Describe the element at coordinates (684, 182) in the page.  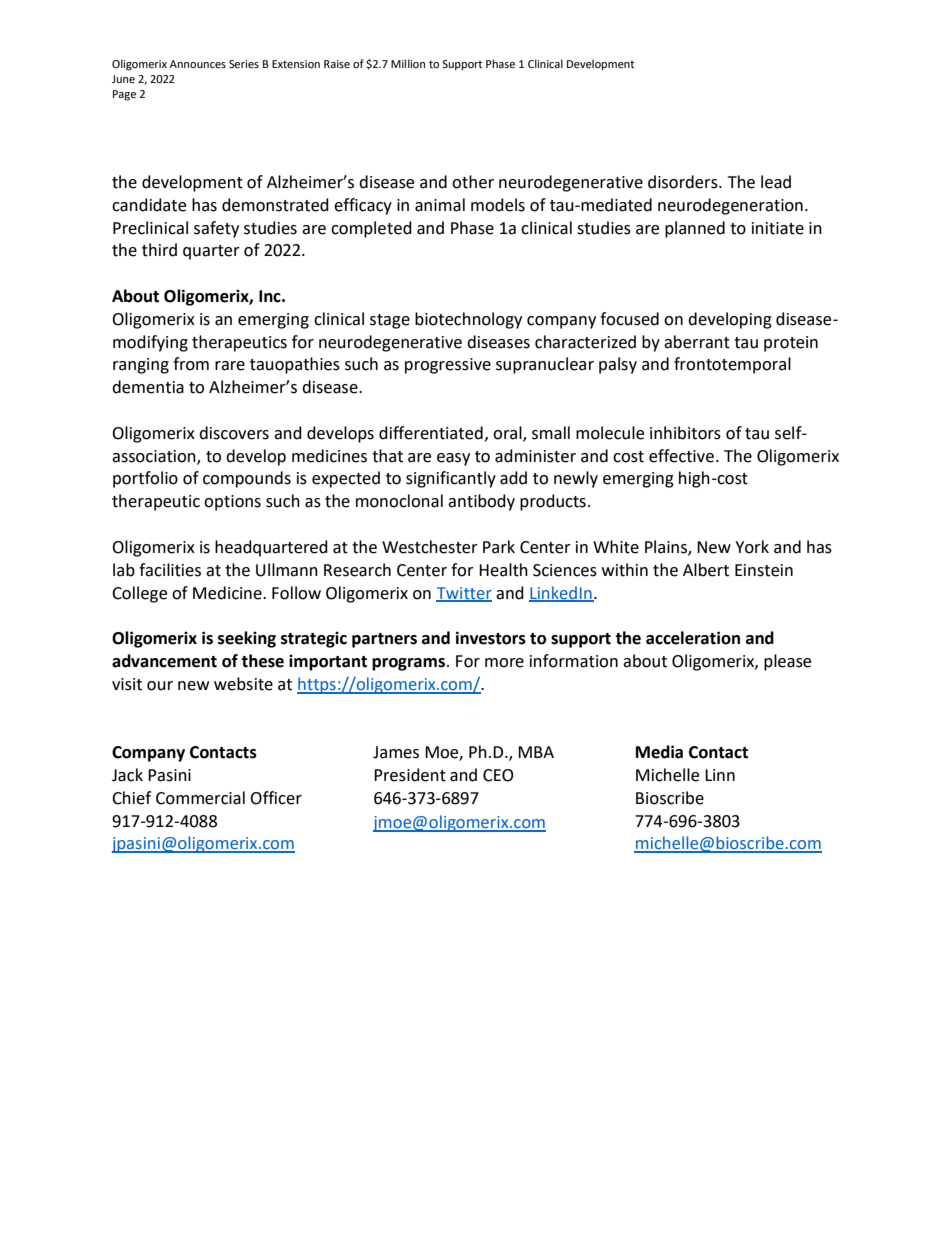
I see `disorders` at that location.
